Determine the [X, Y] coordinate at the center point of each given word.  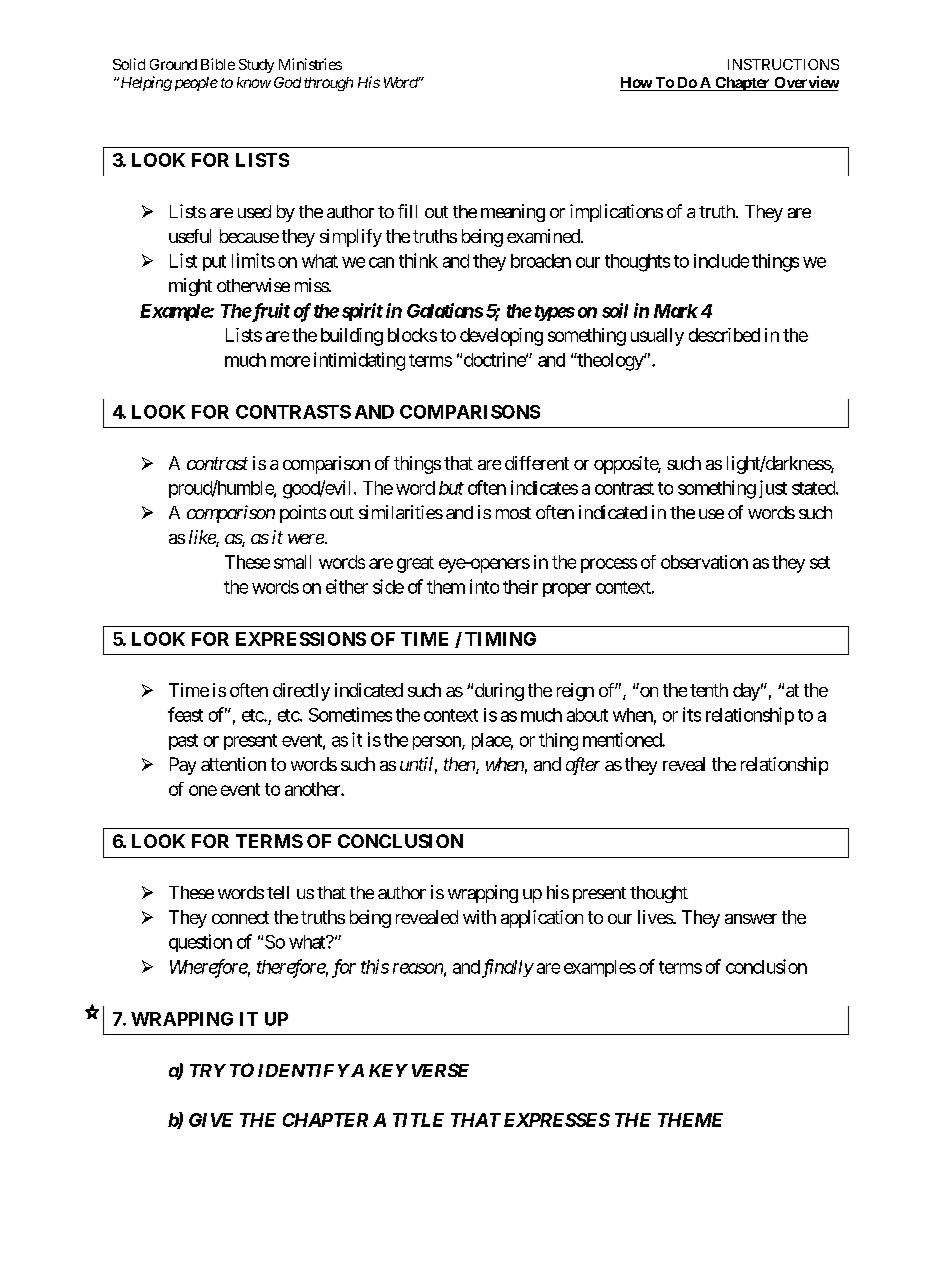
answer [751, 919]
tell [278, 892]
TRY [208, 1070]
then [460, 765]
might [190, 287]
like [203, 538]
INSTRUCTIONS [783, 64]
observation [704, 562]
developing [501, 337]
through [328, 84]
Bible [218, 64]
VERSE [440, 1070]
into [484, 586]
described [724, 335]
